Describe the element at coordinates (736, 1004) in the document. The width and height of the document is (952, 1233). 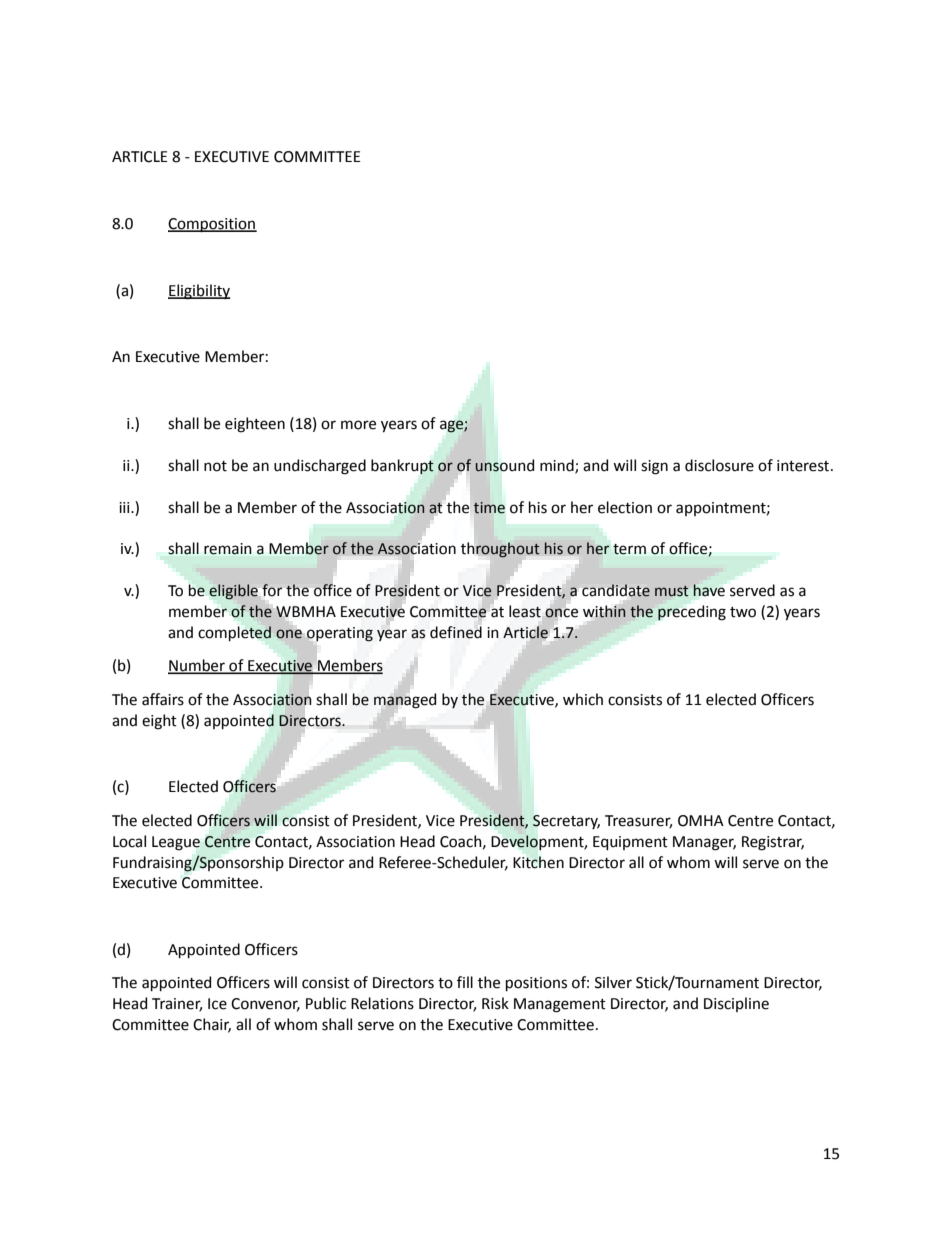
I see `Discipline` at that location.
